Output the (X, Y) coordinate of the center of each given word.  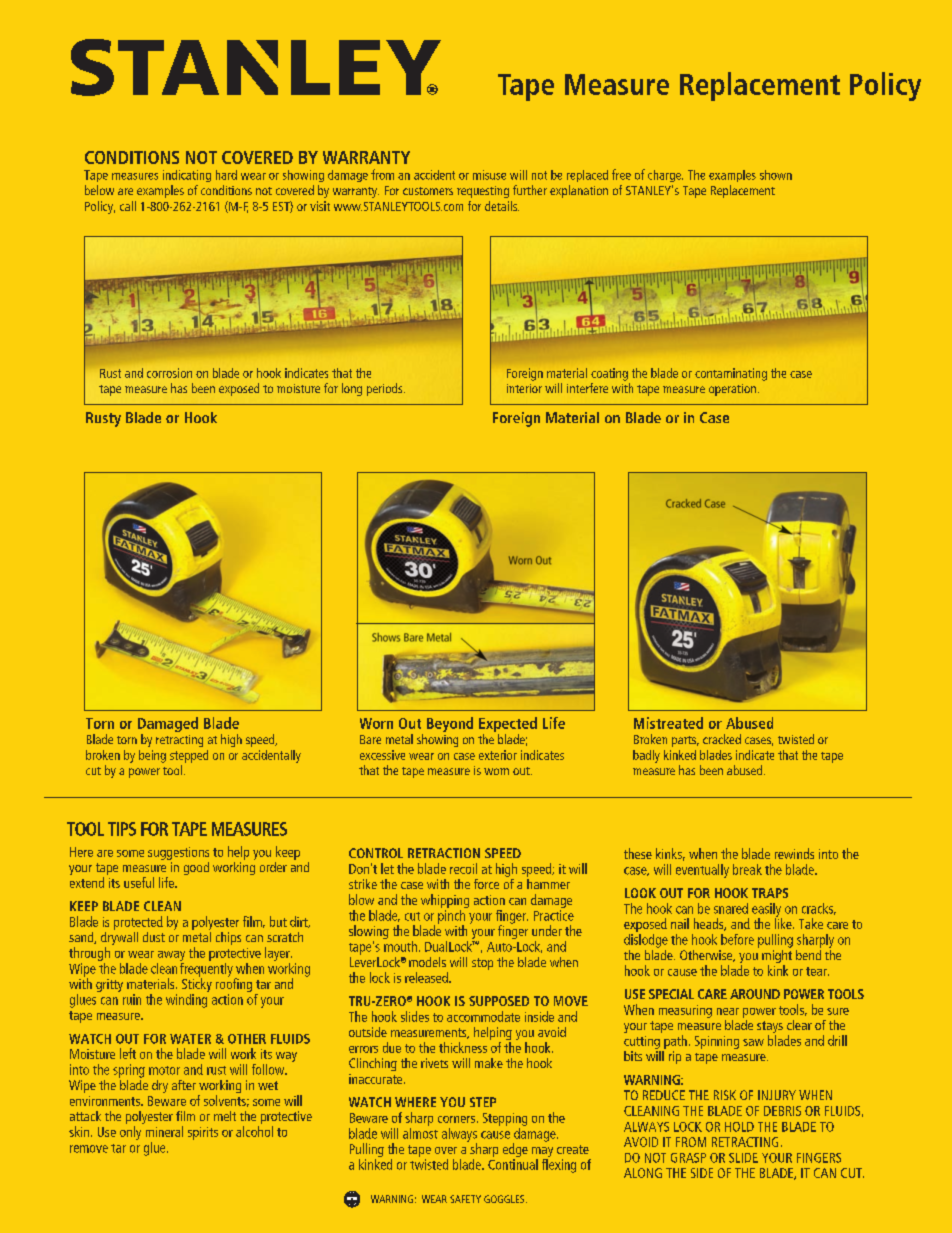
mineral (164, 1131)
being (152, 756)
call (128, 206)
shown (776, 175)
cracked (722, 739)
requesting (483, 192)
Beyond (450, 724)
